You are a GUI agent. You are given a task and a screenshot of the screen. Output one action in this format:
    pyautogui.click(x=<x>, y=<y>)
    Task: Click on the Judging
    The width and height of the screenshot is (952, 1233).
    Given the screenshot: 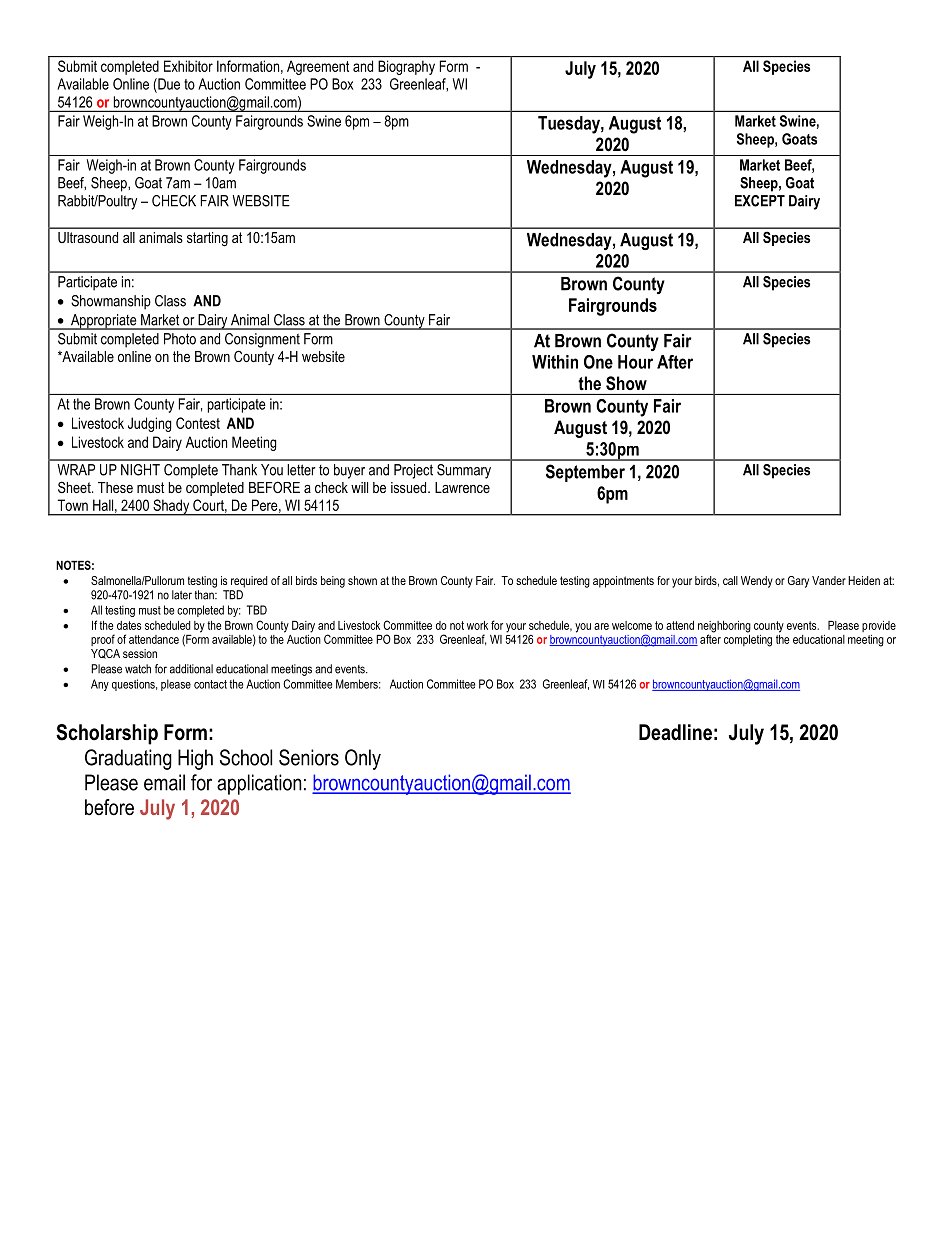 What is the action you would take?
    pyautogui.click(x=149, y=424)
